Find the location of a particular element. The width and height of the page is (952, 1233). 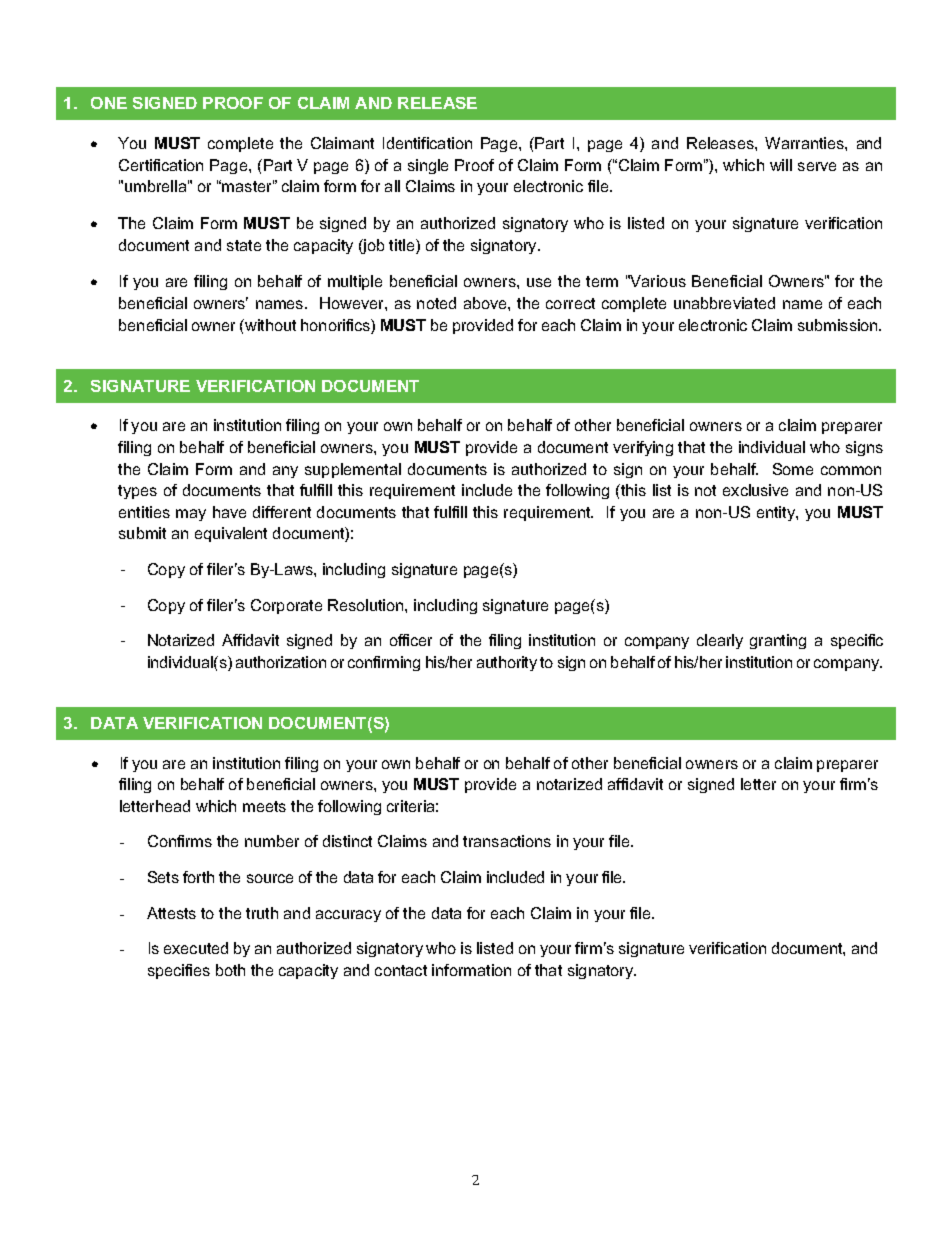

without is located at coordinates (269, 325).
